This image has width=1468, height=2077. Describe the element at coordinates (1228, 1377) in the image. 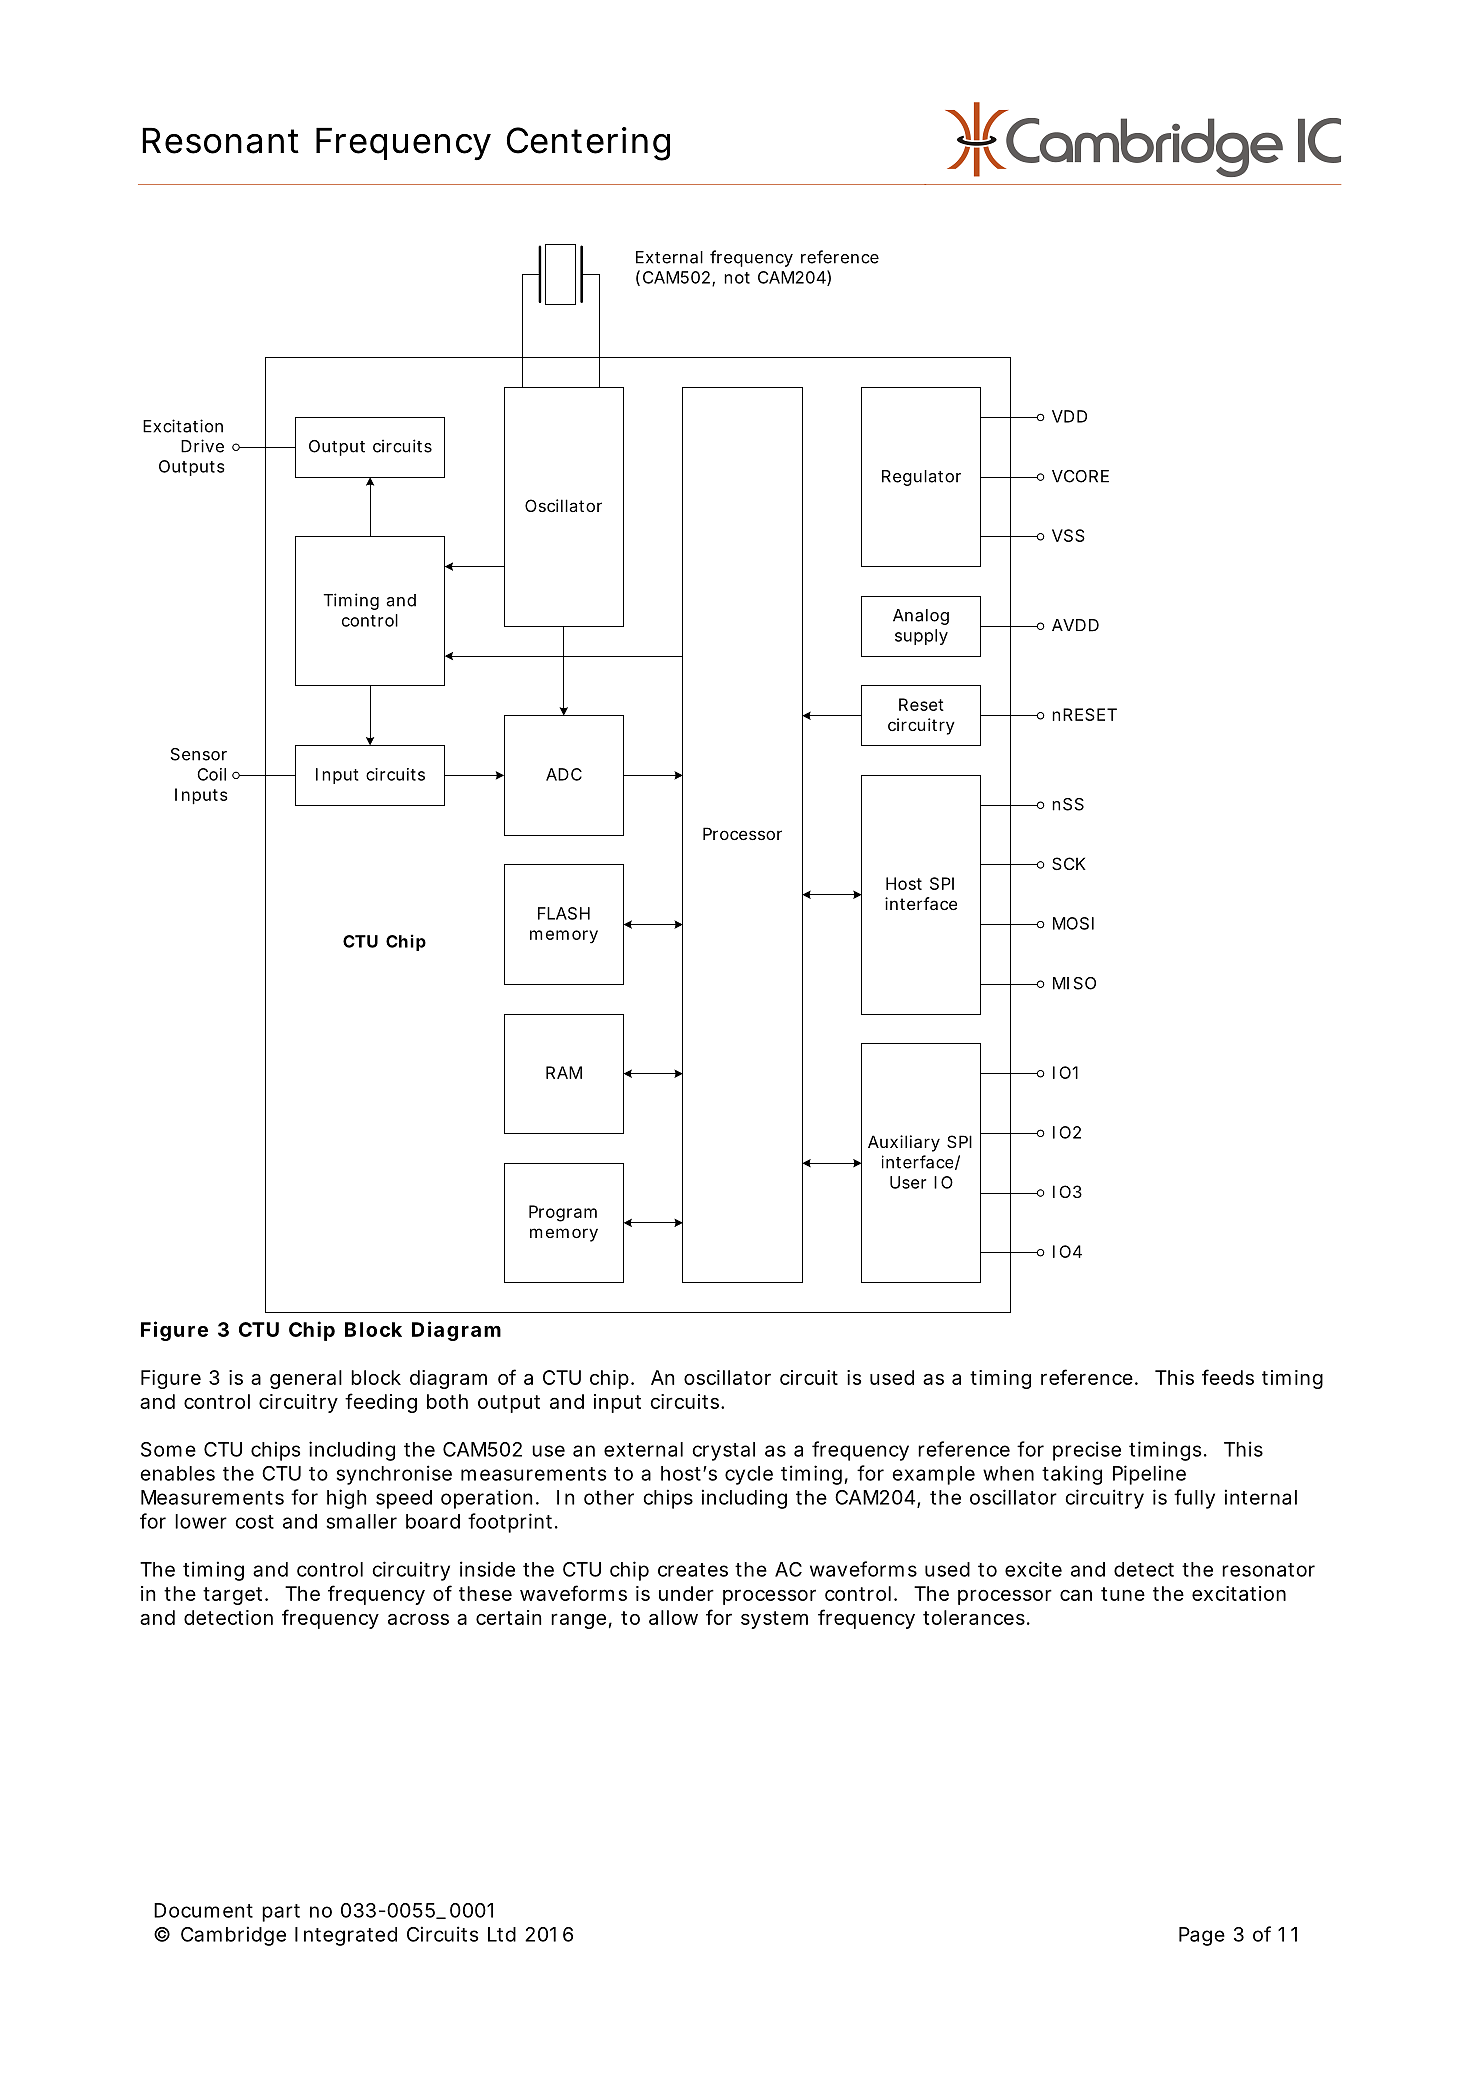

I see `feeds` at that location.
